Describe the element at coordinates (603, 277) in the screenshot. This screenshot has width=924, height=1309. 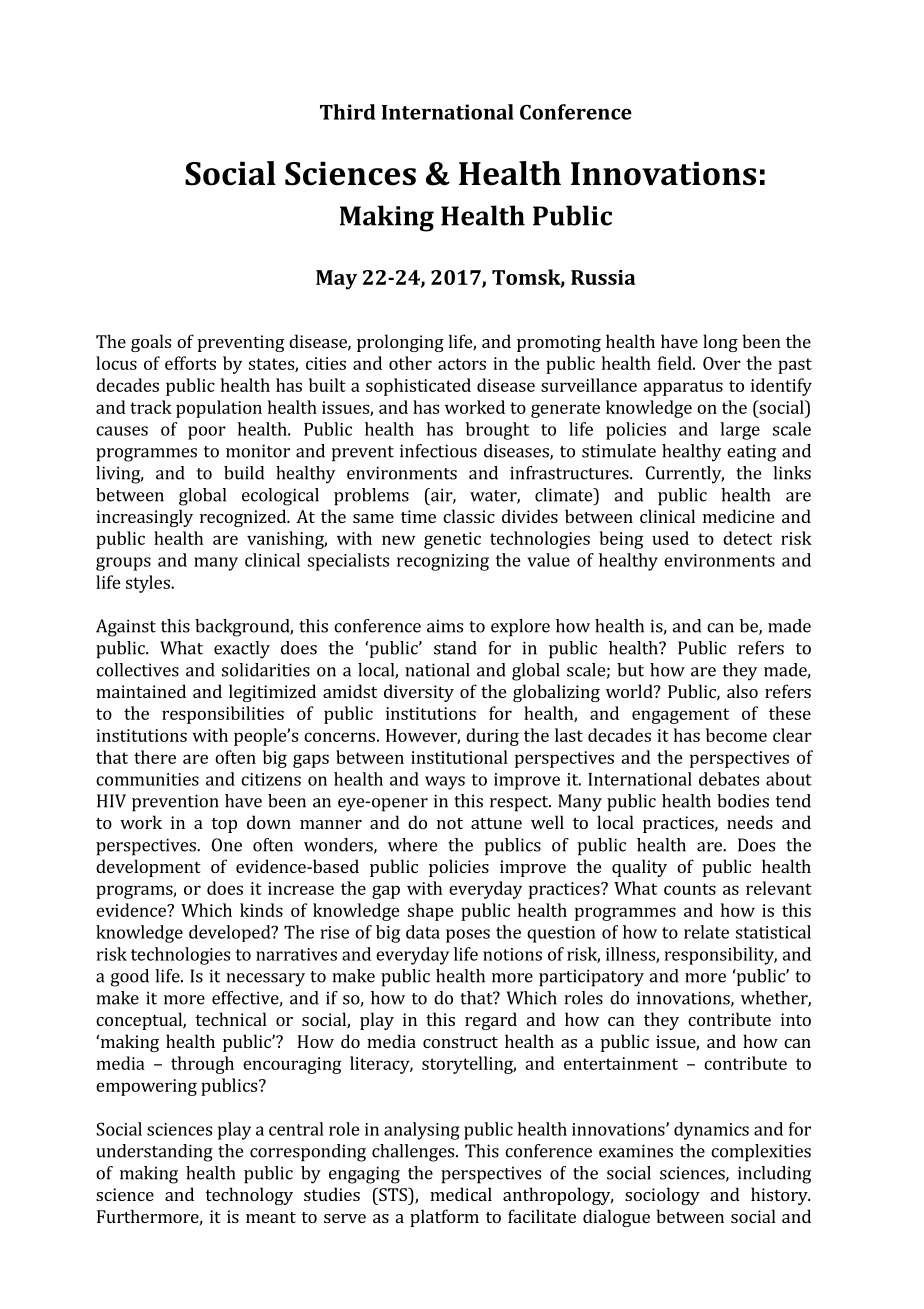
I see `Russia` at that location.
